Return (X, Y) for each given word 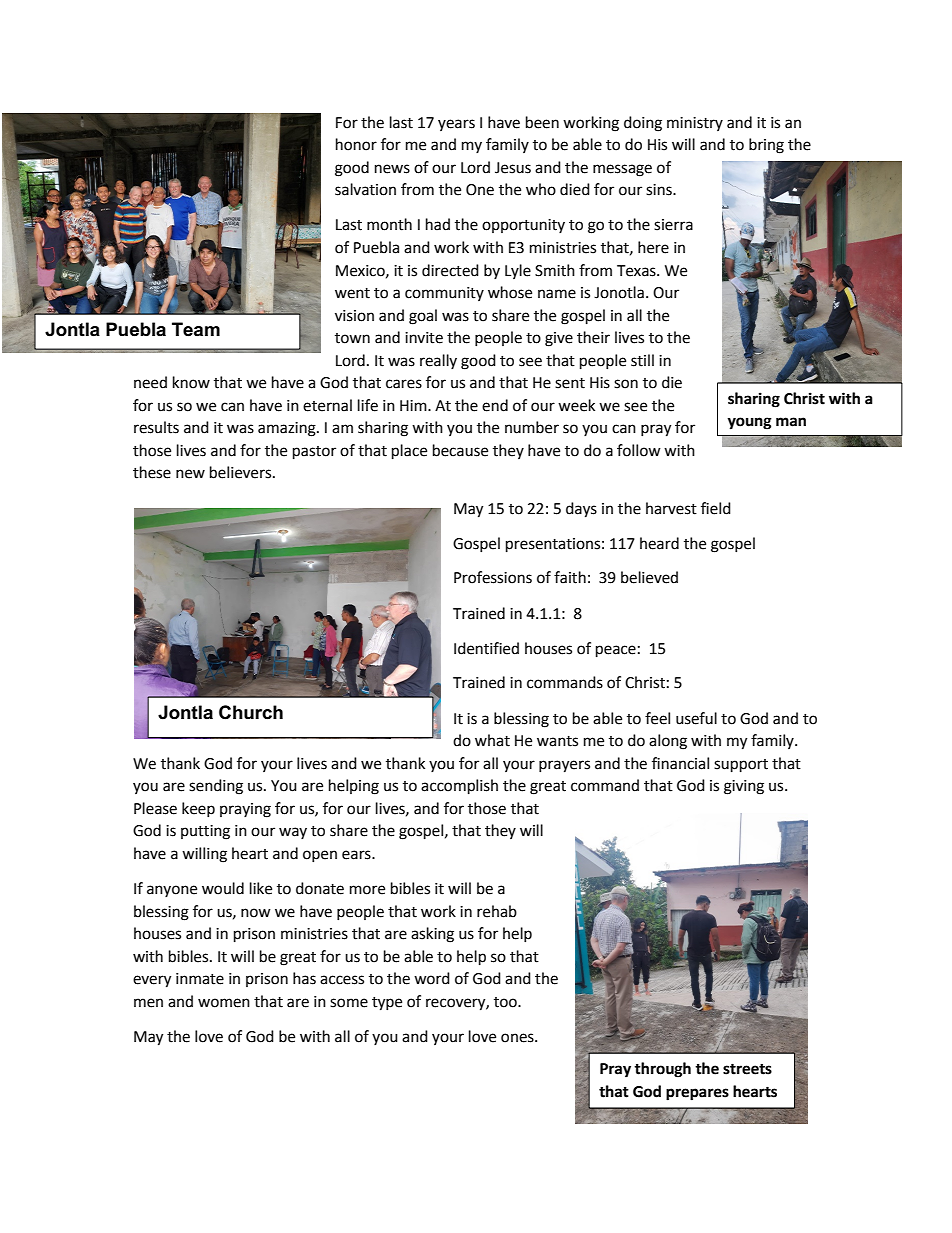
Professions (493, 577)
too (506, 1002)
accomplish (459, 787)
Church (251, 712)
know (191, 382)
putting (205, 832)
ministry (695, 124)
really (438, 361)
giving (744, 787)
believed (649, 577)
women (224, 1003)
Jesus (513, 168)
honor (356, 144)
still (642, 360)
